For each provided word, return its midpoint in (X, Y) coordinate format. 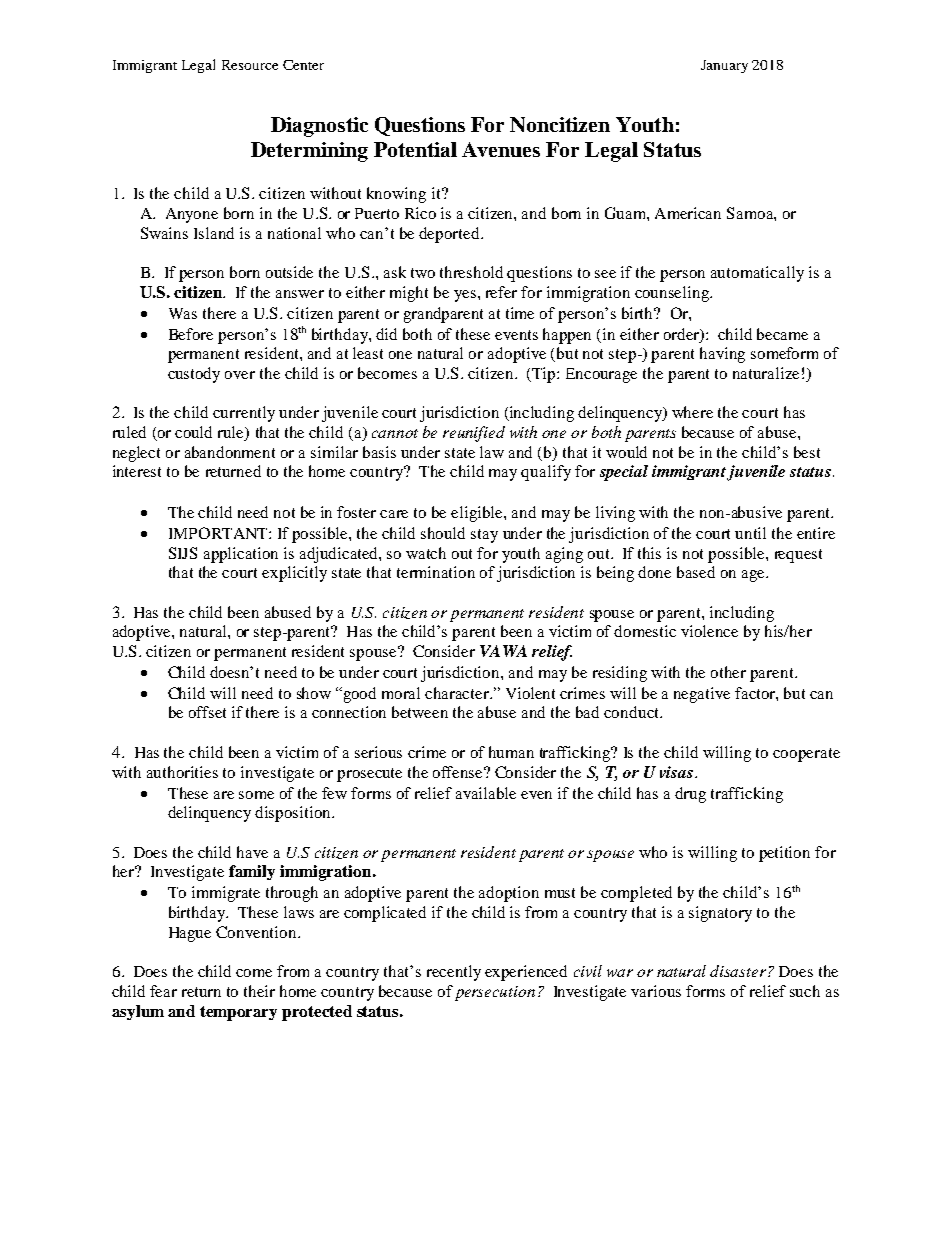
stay (484, 536)
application (241, 555)
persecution (495, 993)
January (724, 66)
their (259, 991)
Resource (250, 65)
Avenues (501, 149)
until (750, 533)
